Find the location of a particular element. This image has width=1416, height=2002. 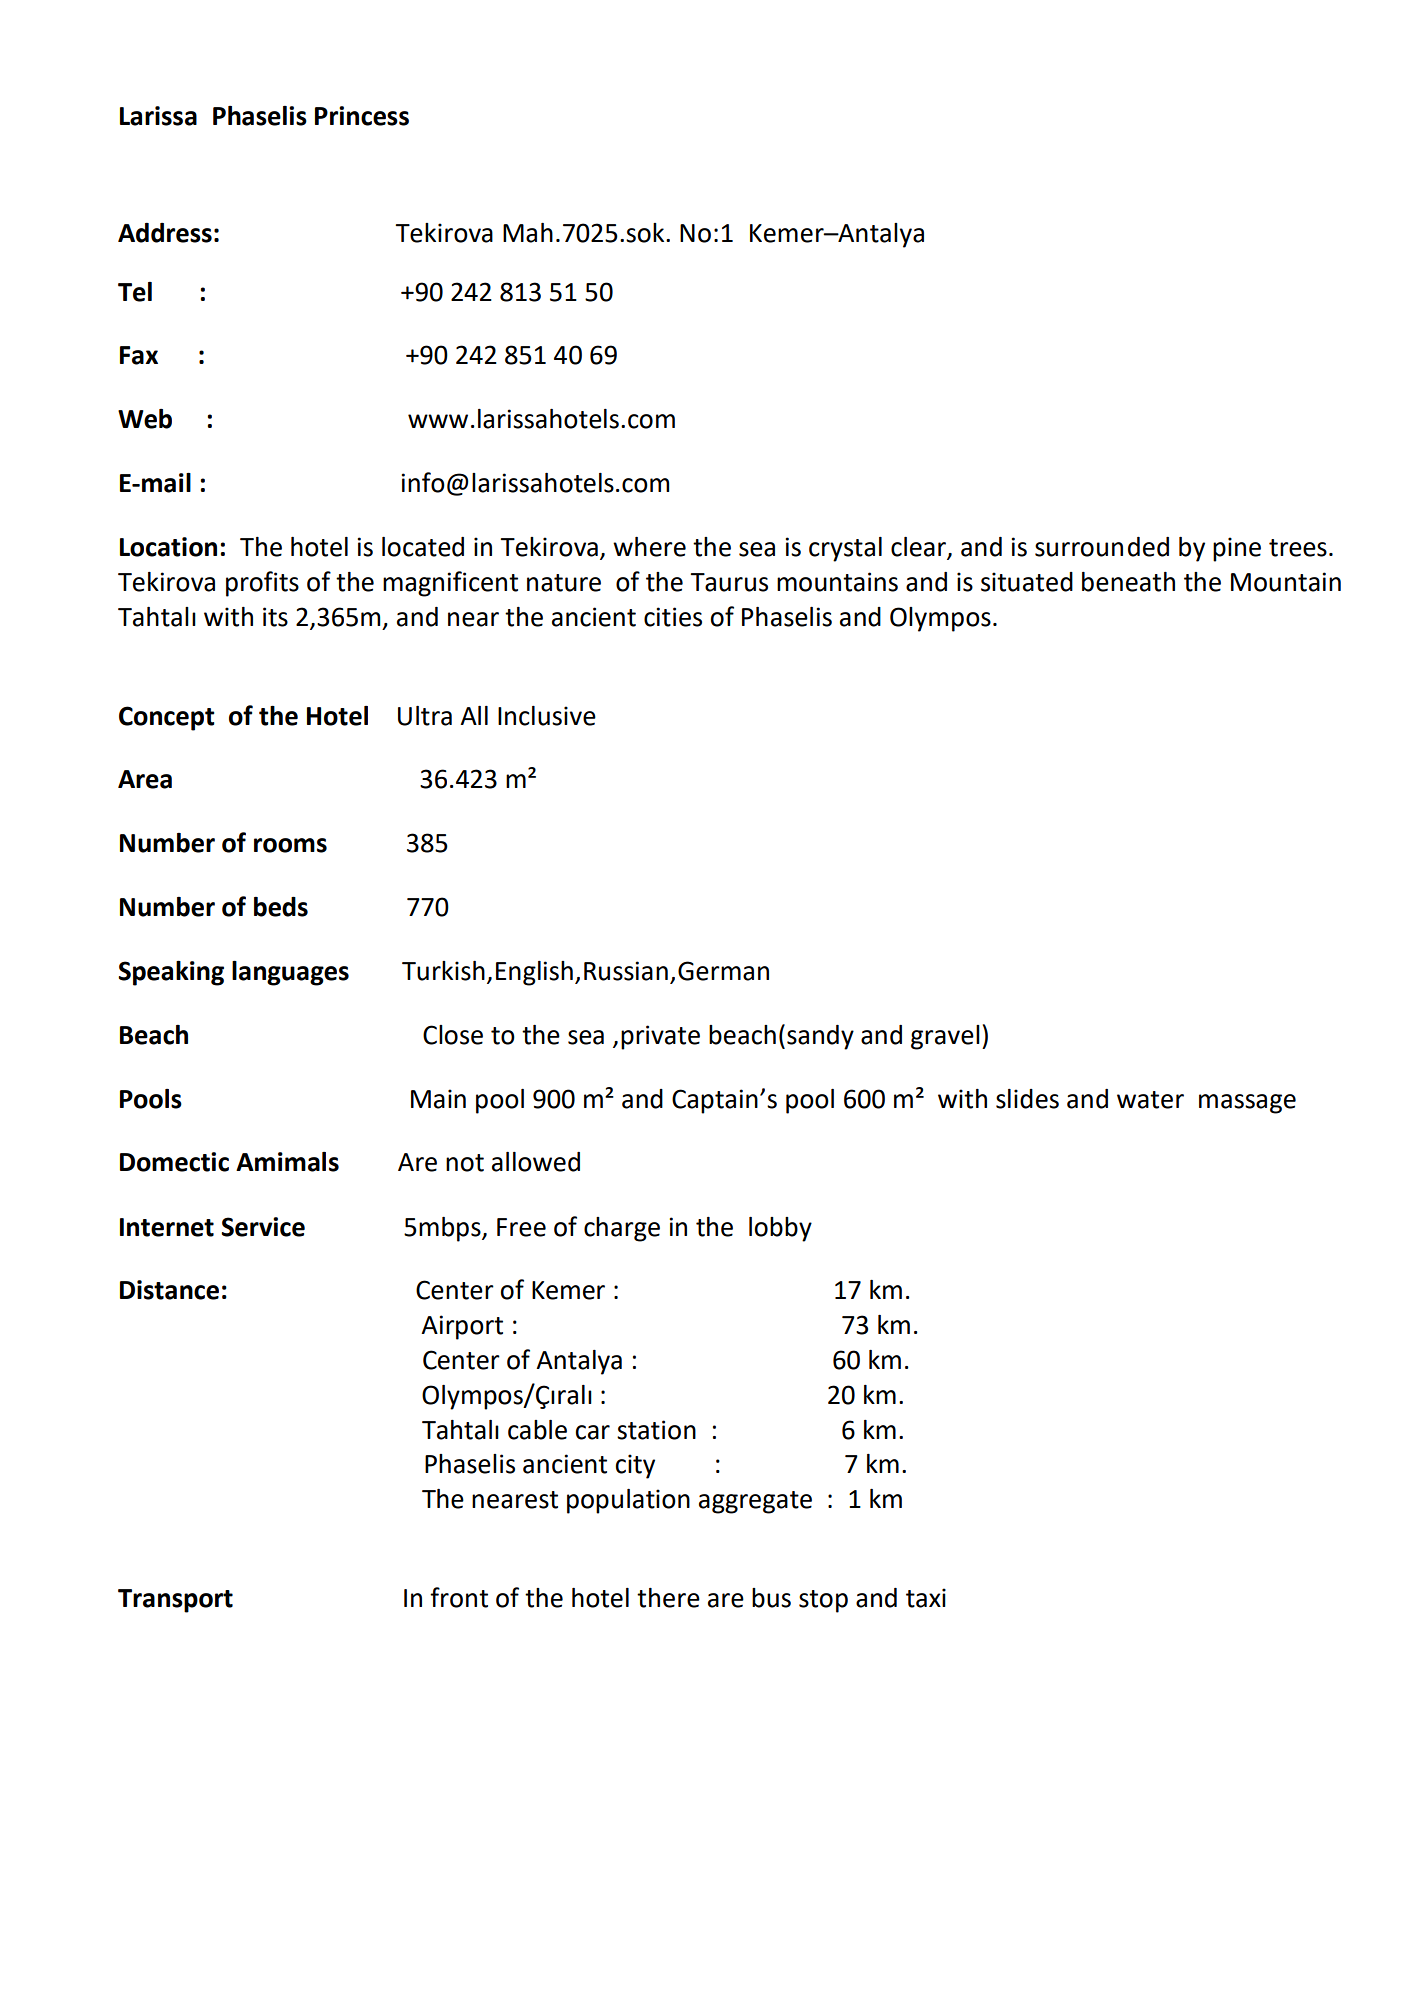

surrounded is located at coordinates (1102, 547).
